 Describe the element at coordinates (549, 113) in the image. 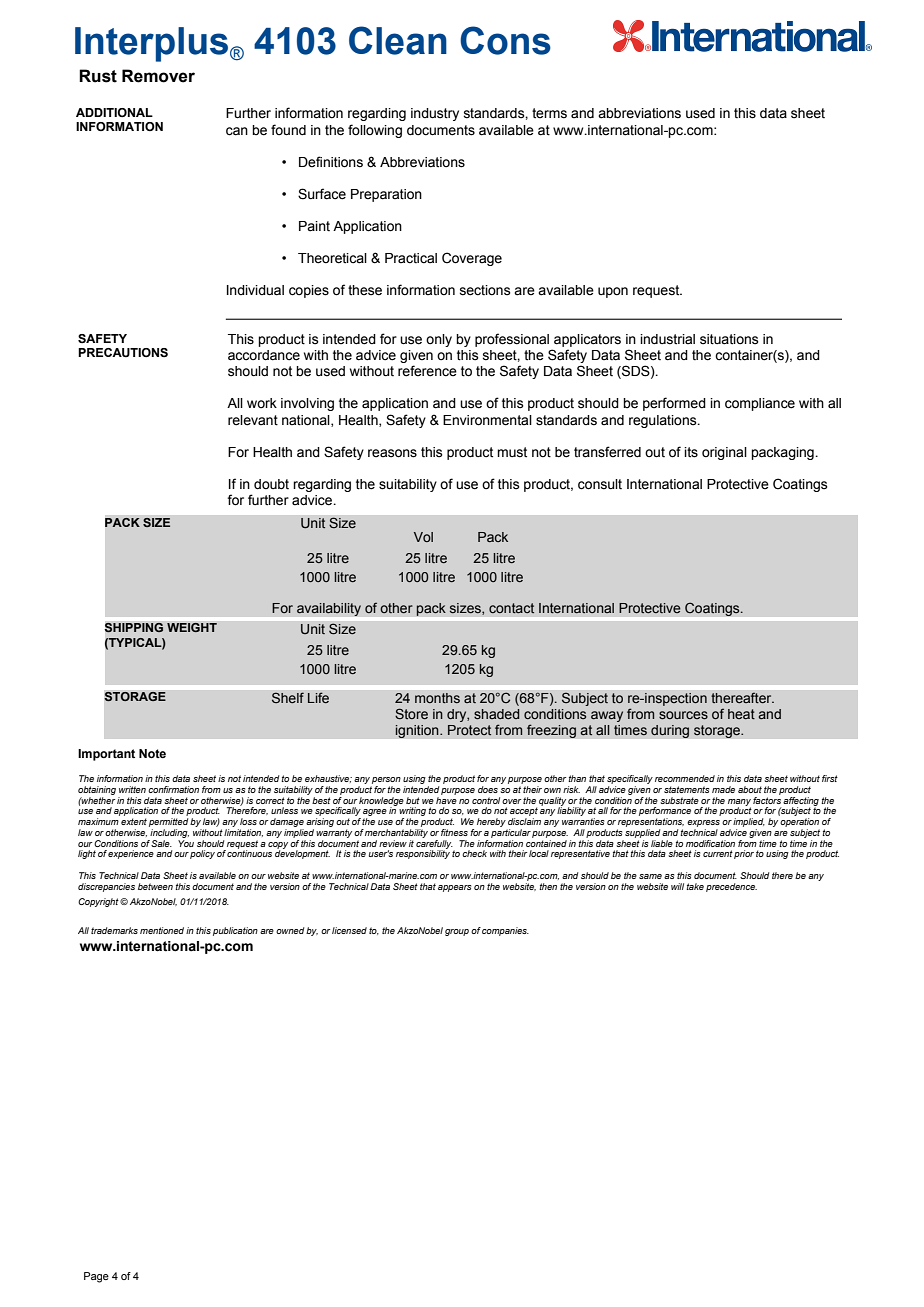

I see `terms` at that location.
